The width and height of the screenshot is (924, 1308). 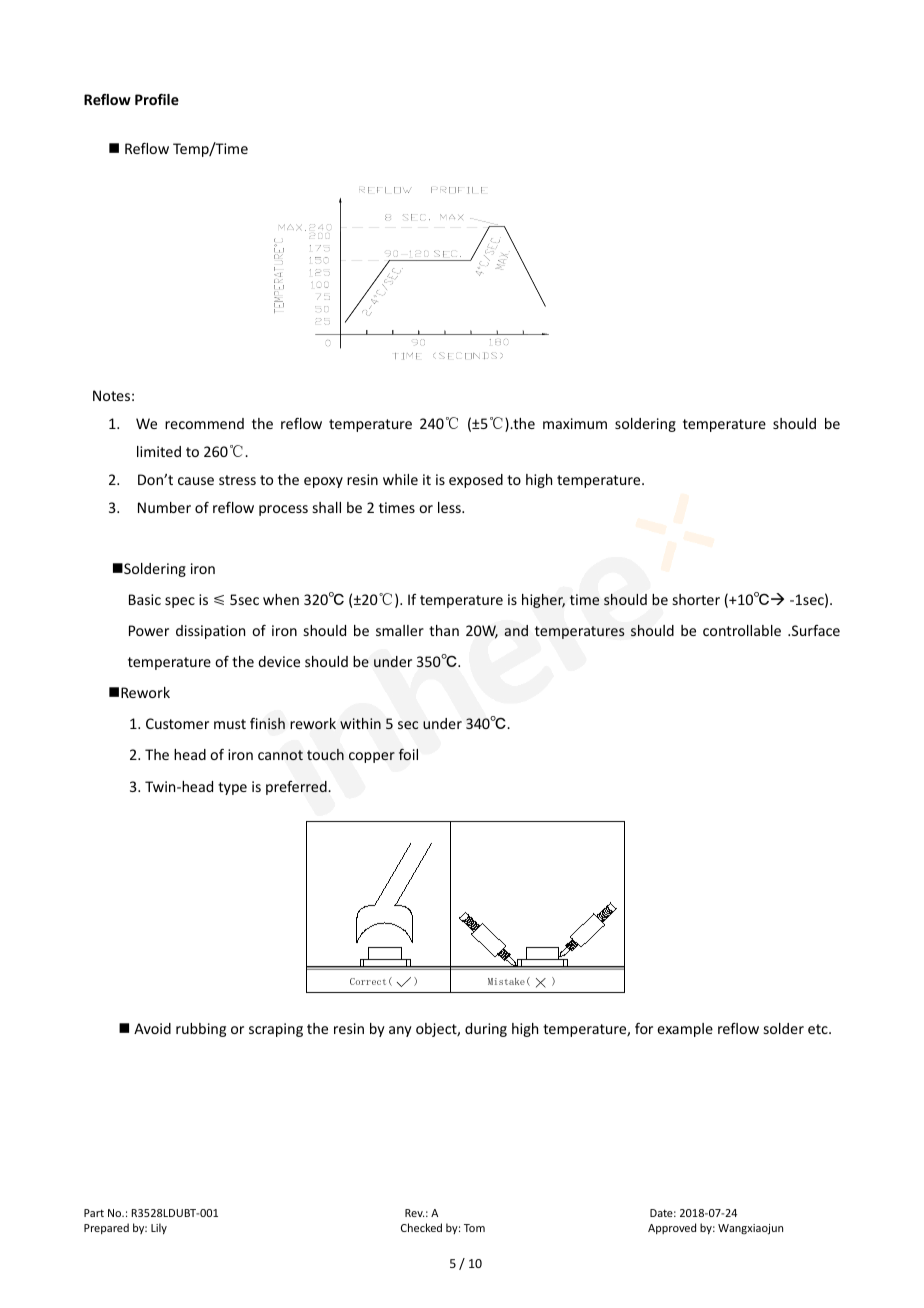 I want to click on type, so click(x=232, y=788).
